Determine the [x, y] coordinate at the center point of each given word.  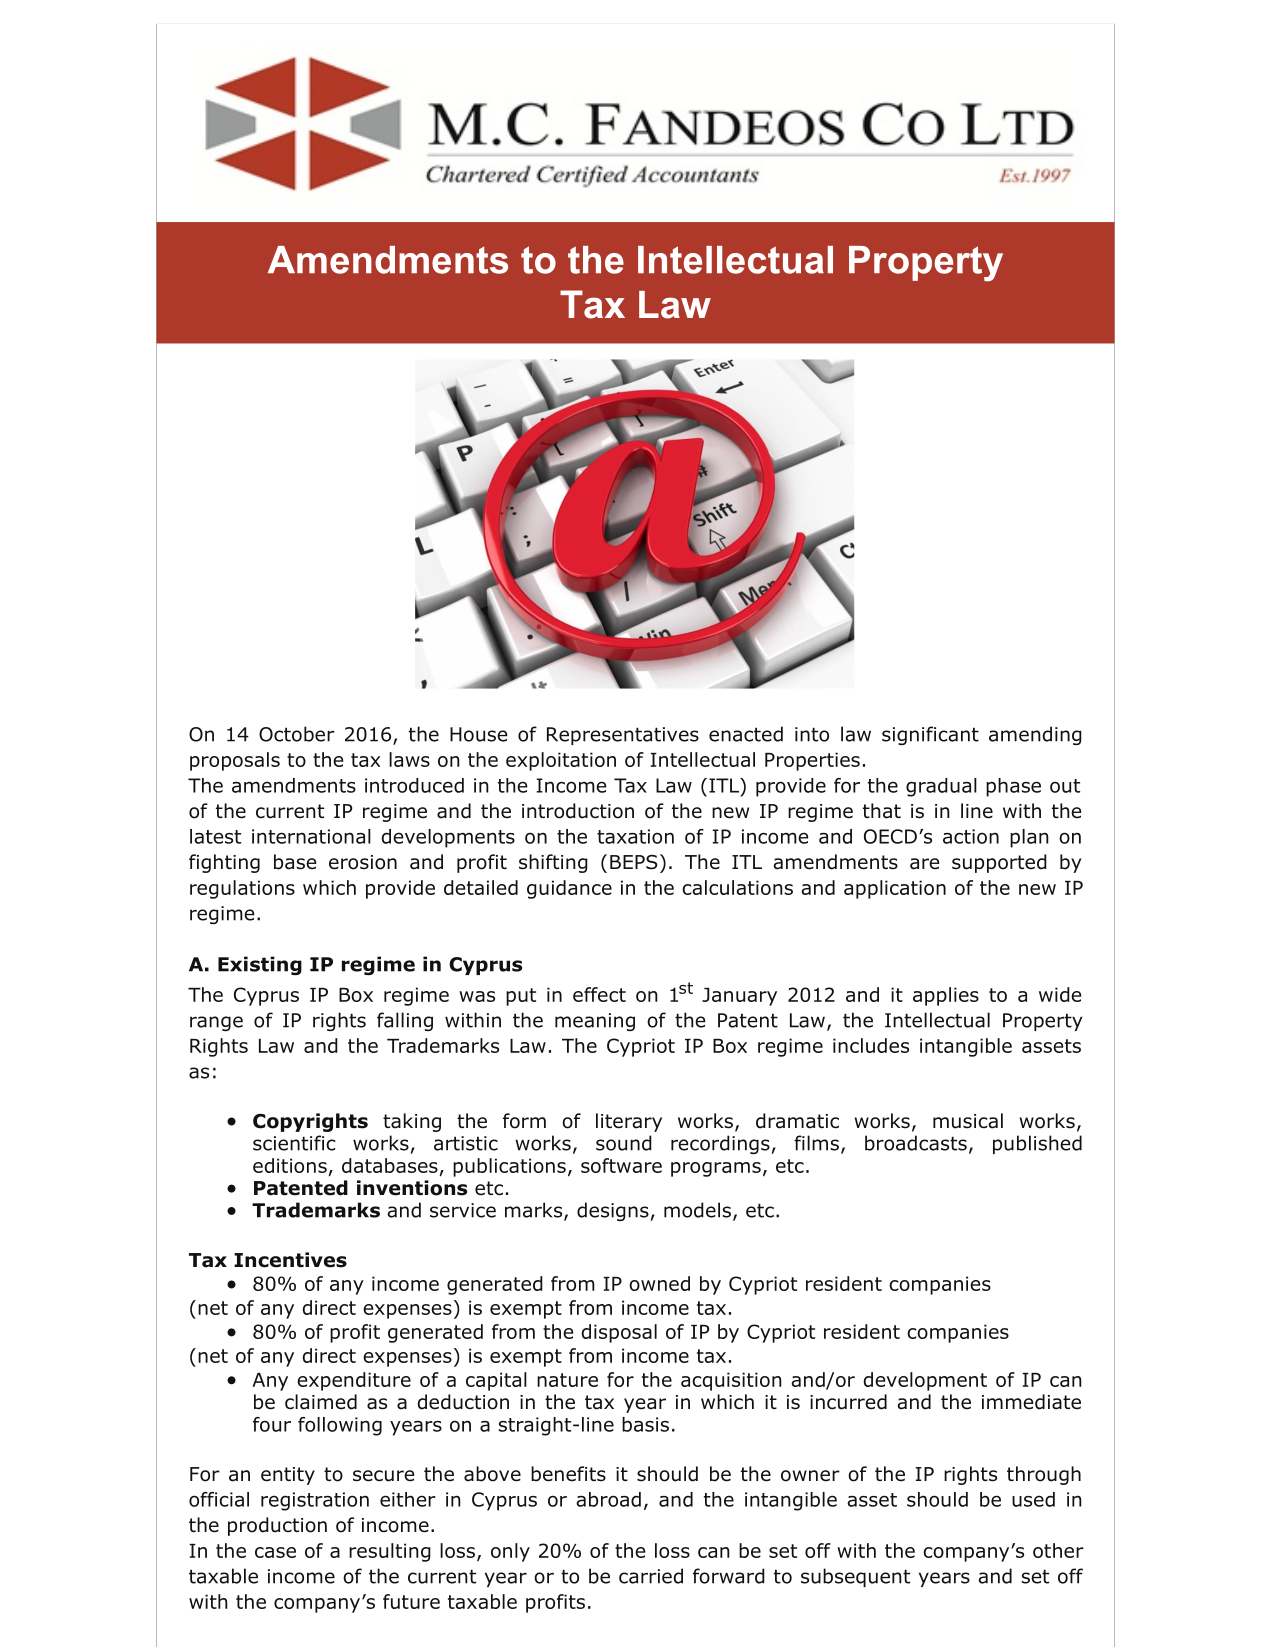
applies [946, 996]
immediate [1031, 1402]
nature [567, 1380]
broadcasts [916, 1143]
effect [599, 994]
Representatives [623, 736]
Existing [260, 965]
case [275, 1552]
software [621, 1165]
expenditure [354, 1381]
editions [290, 1165]
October [297, 734]
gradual [941, 787]
